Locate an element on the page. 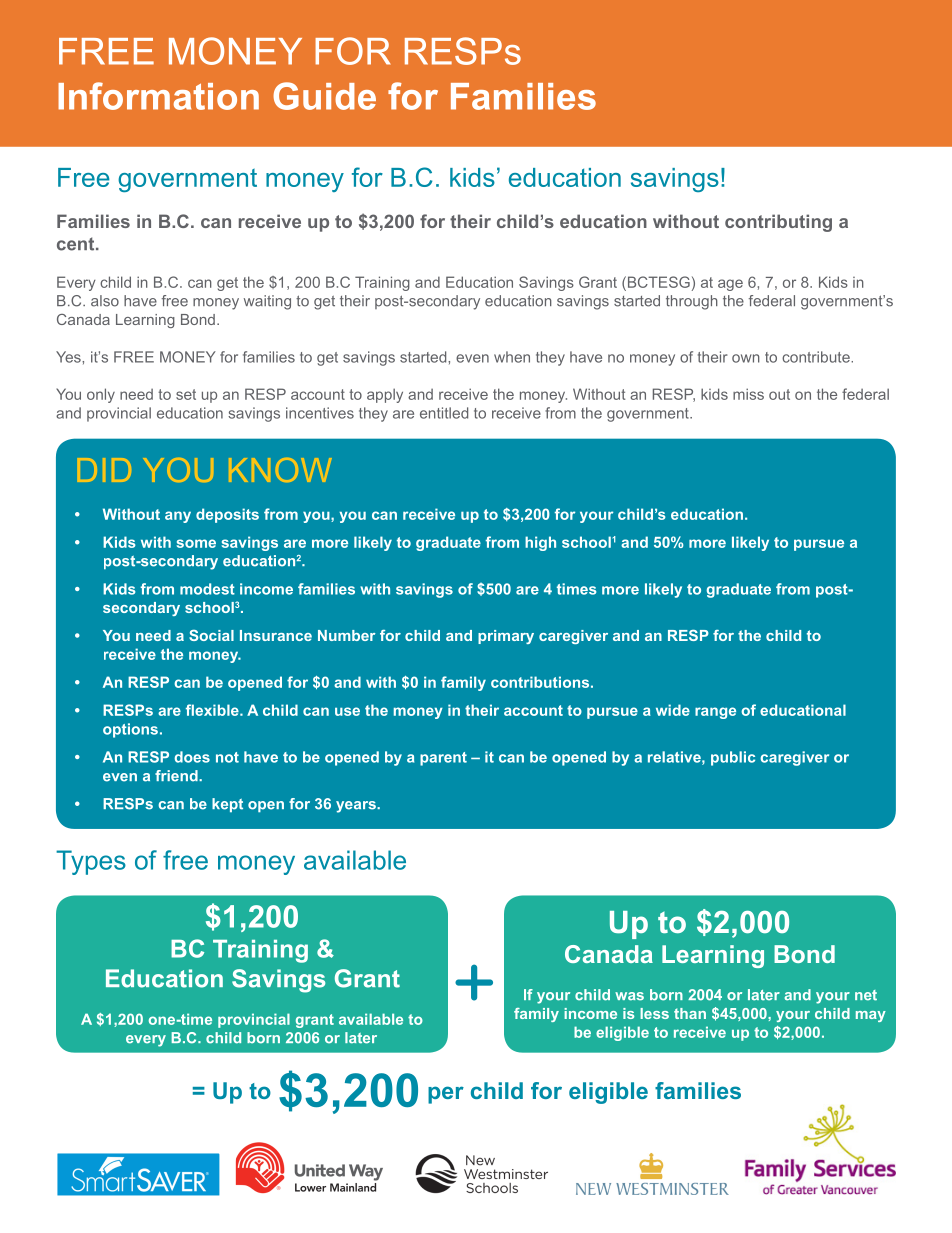  does is located at coordinates (192, 757).
